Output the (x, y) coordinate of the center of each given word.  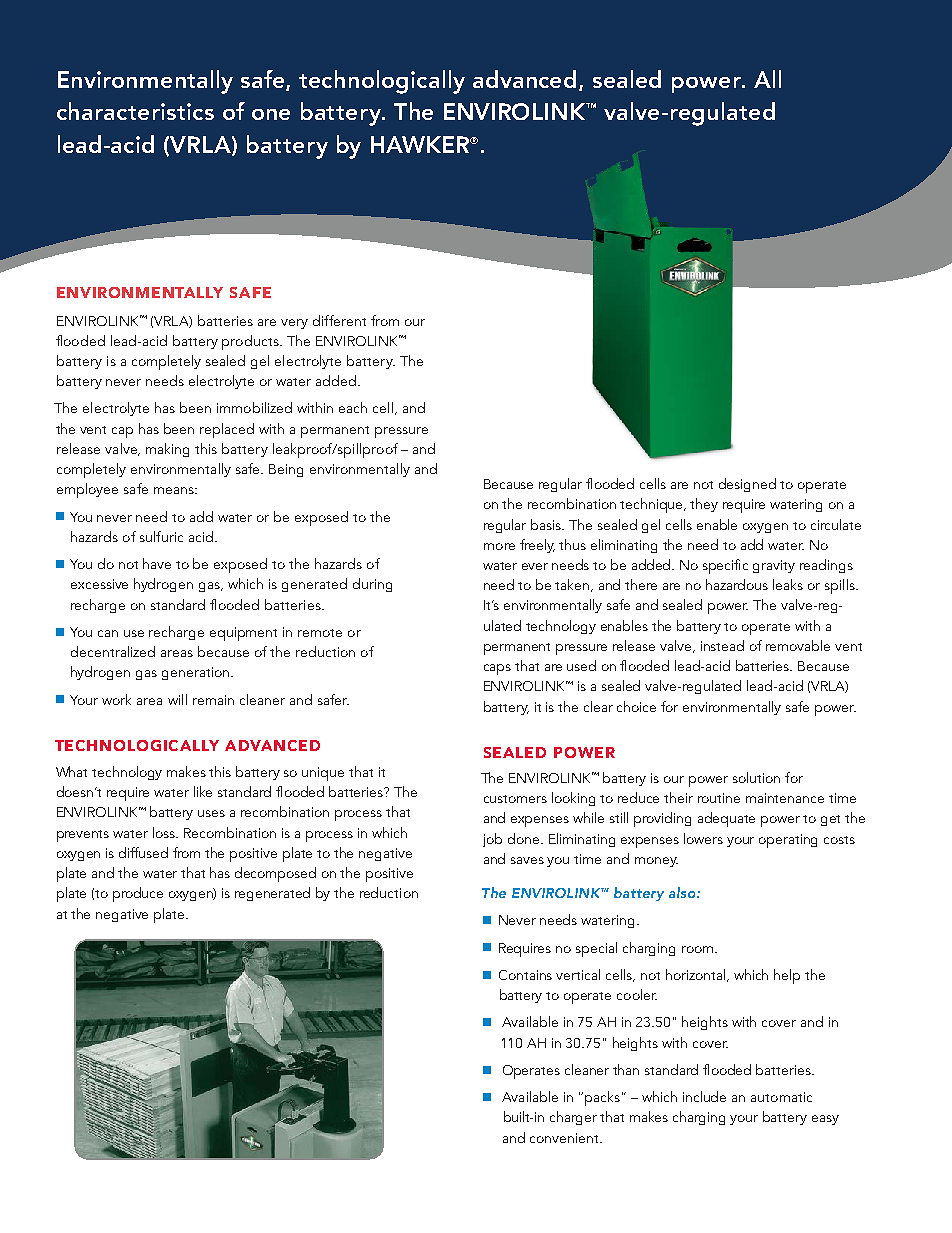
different (339, 320)
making (167, 450)
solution (756, 777)
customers (515, 799)
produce (138, 894)
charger (573, 1118)
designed (747, 485)
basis (547, 524)
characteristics (135, 111)
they (704, 505)
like (203, 791)
